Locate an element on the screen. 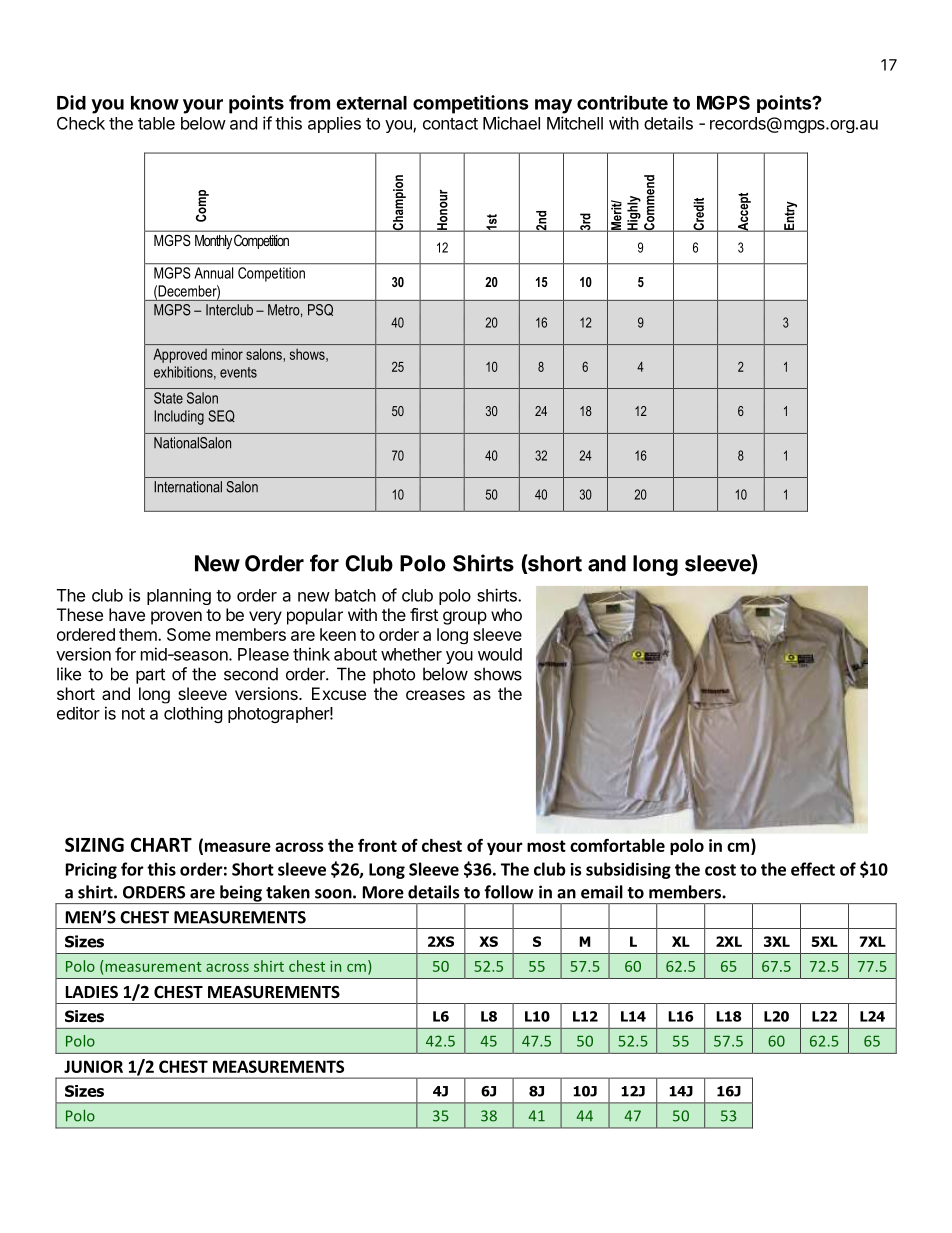 The height and width of the screenshot is (1233, 952). not is located at coordinates (133, 714).
